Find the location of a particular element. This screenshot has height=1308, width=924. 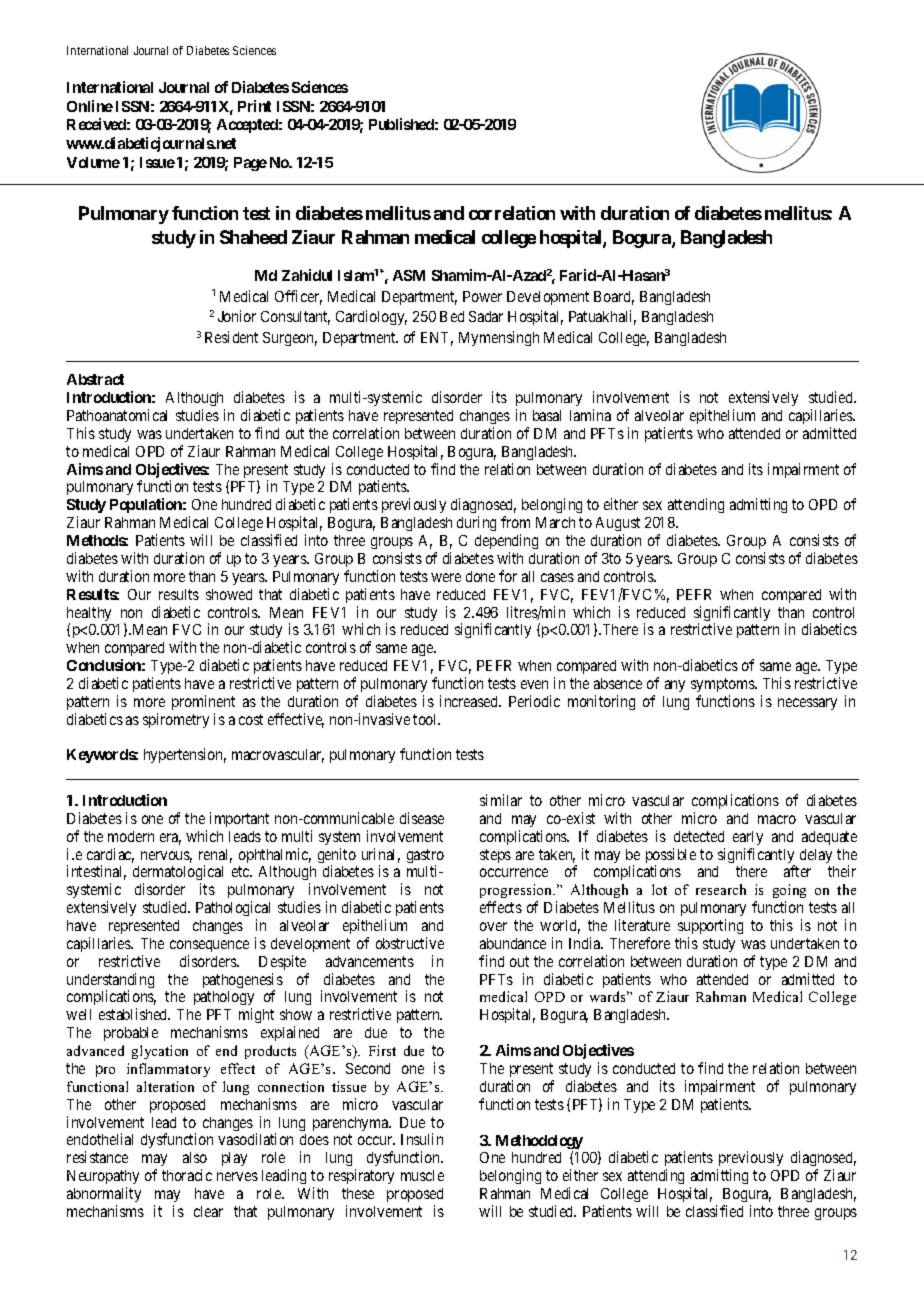

Abstract is located at coordinates (95, 379).
